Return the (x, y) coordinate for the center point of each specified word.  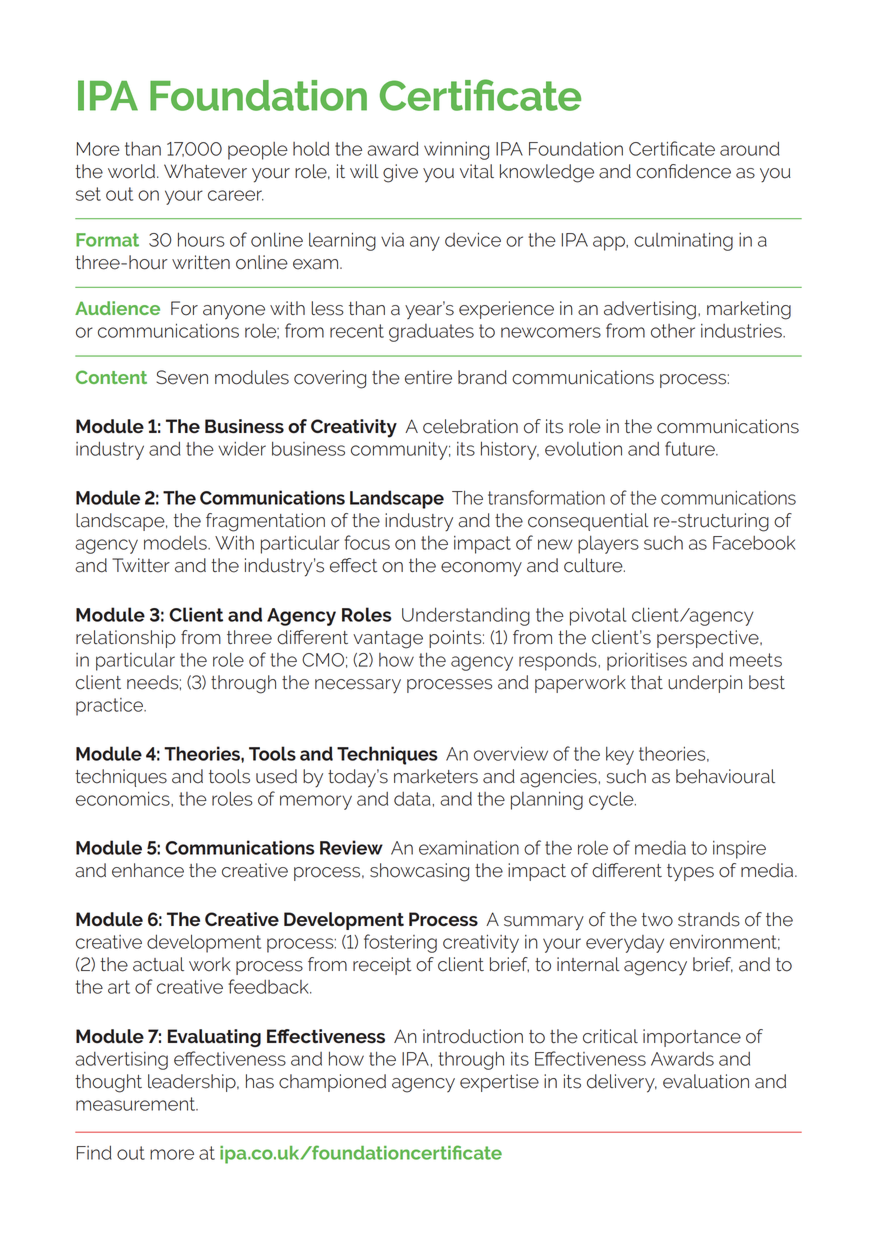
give (400, 173)
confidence (683, 171)
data (412, 799)
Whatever (205, 171)
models (176, 543)
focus (367, 542)
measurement (137, 1104)
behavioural (725, 776)
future (691, 448)
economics (124, 799)
